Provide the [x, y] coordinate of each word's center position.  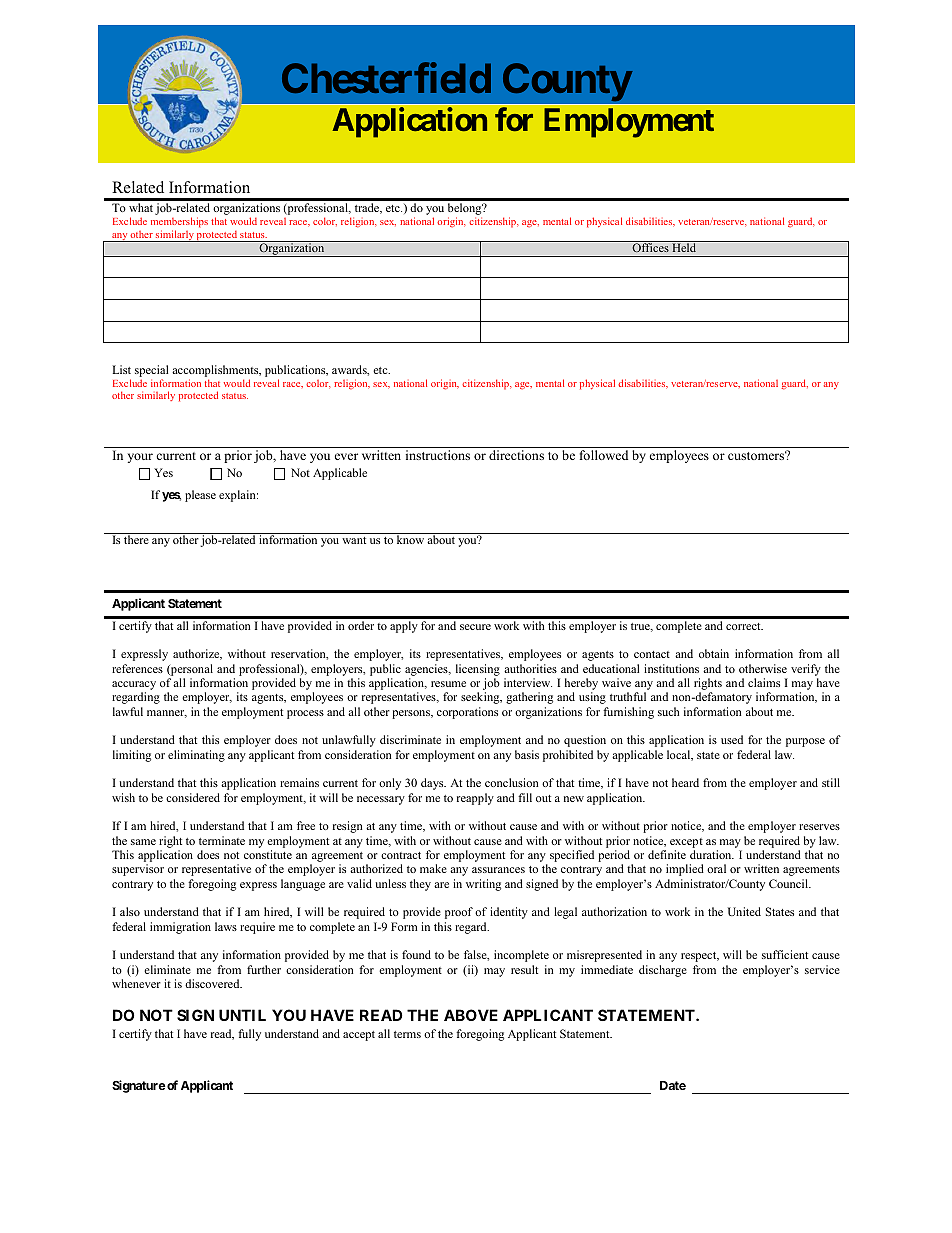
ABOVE [471, 1015]
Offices [650, 247]
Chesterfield [386, 78]
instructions [438, 455]
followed [604, 455]
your [140, 458]
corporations [467, 713]
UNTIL [242, 1015]
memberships [179, 222]
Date [673, 1085]
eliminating [196, 756]
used [732, 739]
